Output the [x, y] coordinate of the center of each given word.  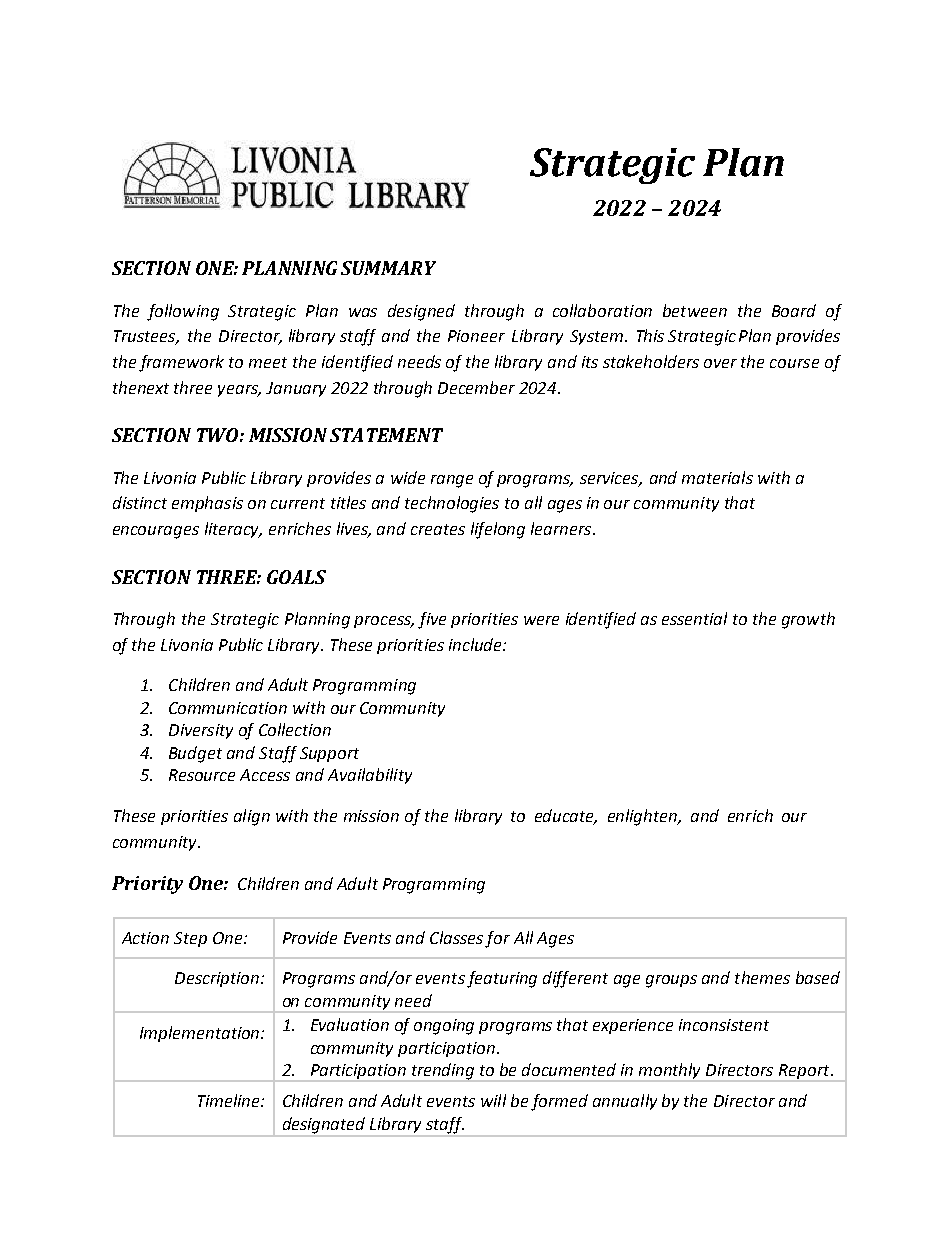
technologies [452, 504]
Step [190, 939]
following [183, 312]
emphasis [207, 504]
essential [694, 618]
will [493, 1100]
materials [717, 477]
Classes [456, 937]
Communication [228, 708]
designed [421, 312]
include [476, 644]
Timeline [230, 1100]
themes [762, 977]
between [695, 310]
